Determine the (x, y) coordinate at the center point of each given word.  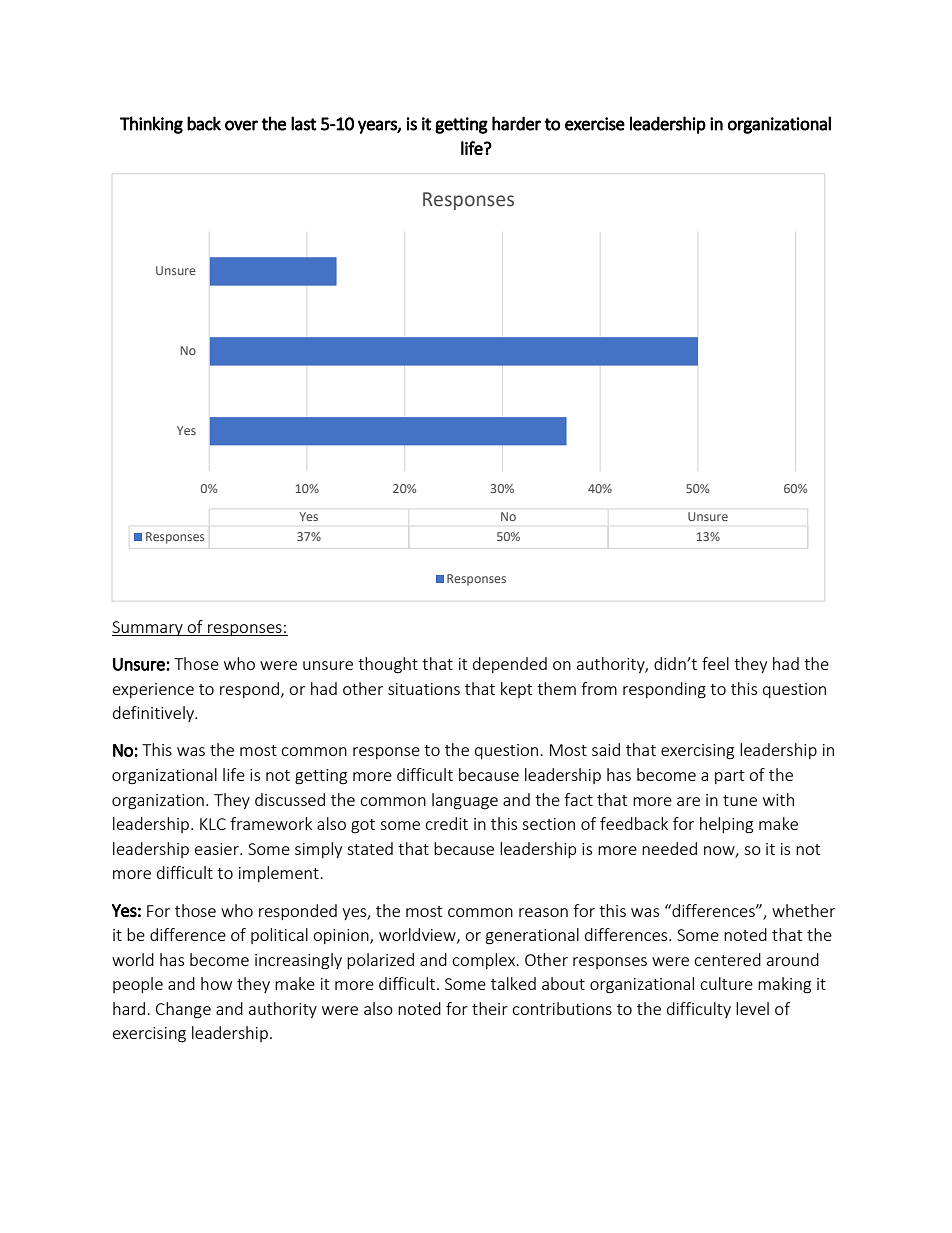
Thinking (151, 125)
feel (715, 663)
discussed (290, 799)
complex (485, 961)
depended (510, 665)
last (304, 123)
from (599, 688)
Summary (148, 628)
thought (388, 665)
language (465, 801)
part (729, 777)
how (216, 983)
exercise (595, 124)
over (241, 125)
